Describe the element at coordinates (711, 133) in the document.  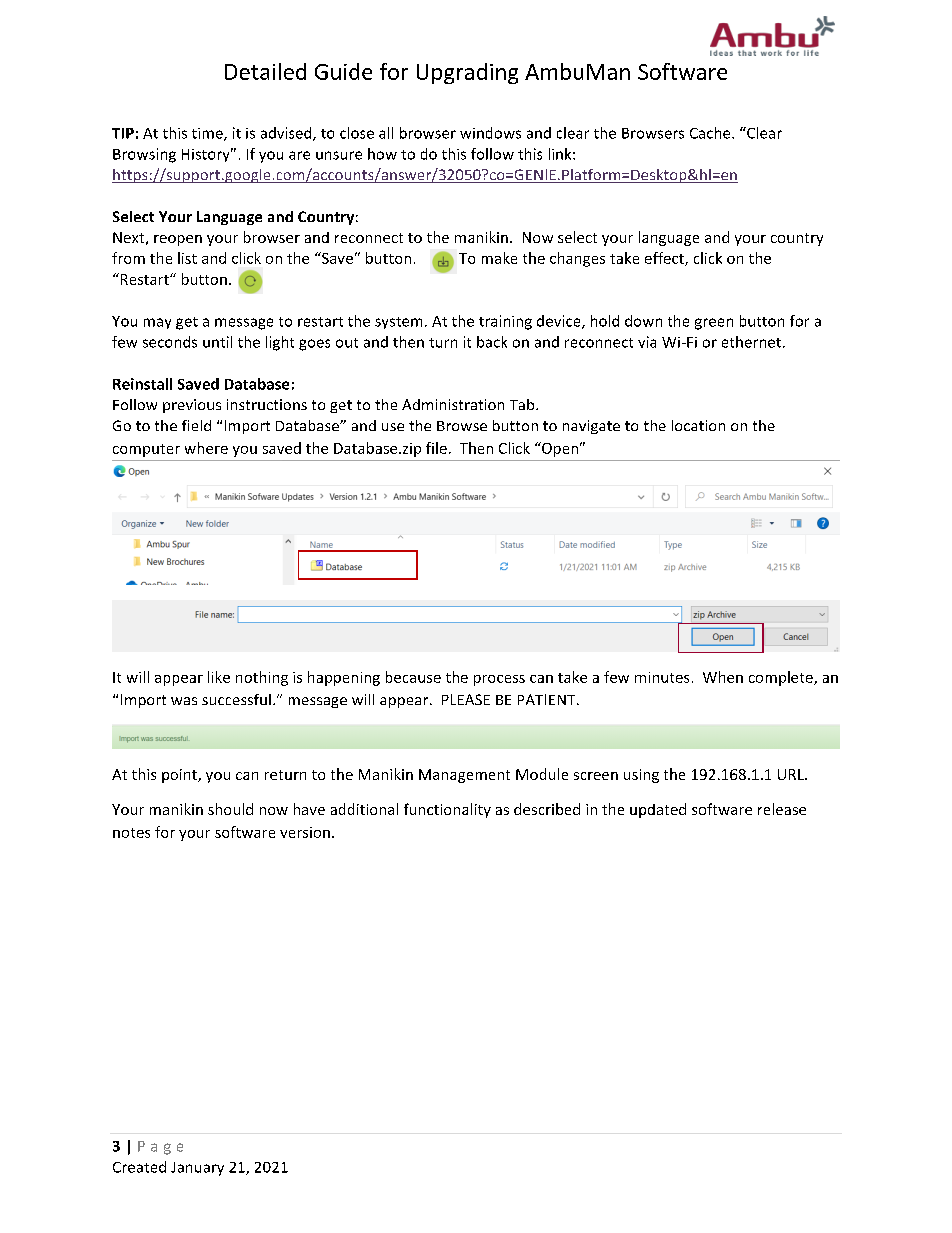
I see `Cache` at that location.
